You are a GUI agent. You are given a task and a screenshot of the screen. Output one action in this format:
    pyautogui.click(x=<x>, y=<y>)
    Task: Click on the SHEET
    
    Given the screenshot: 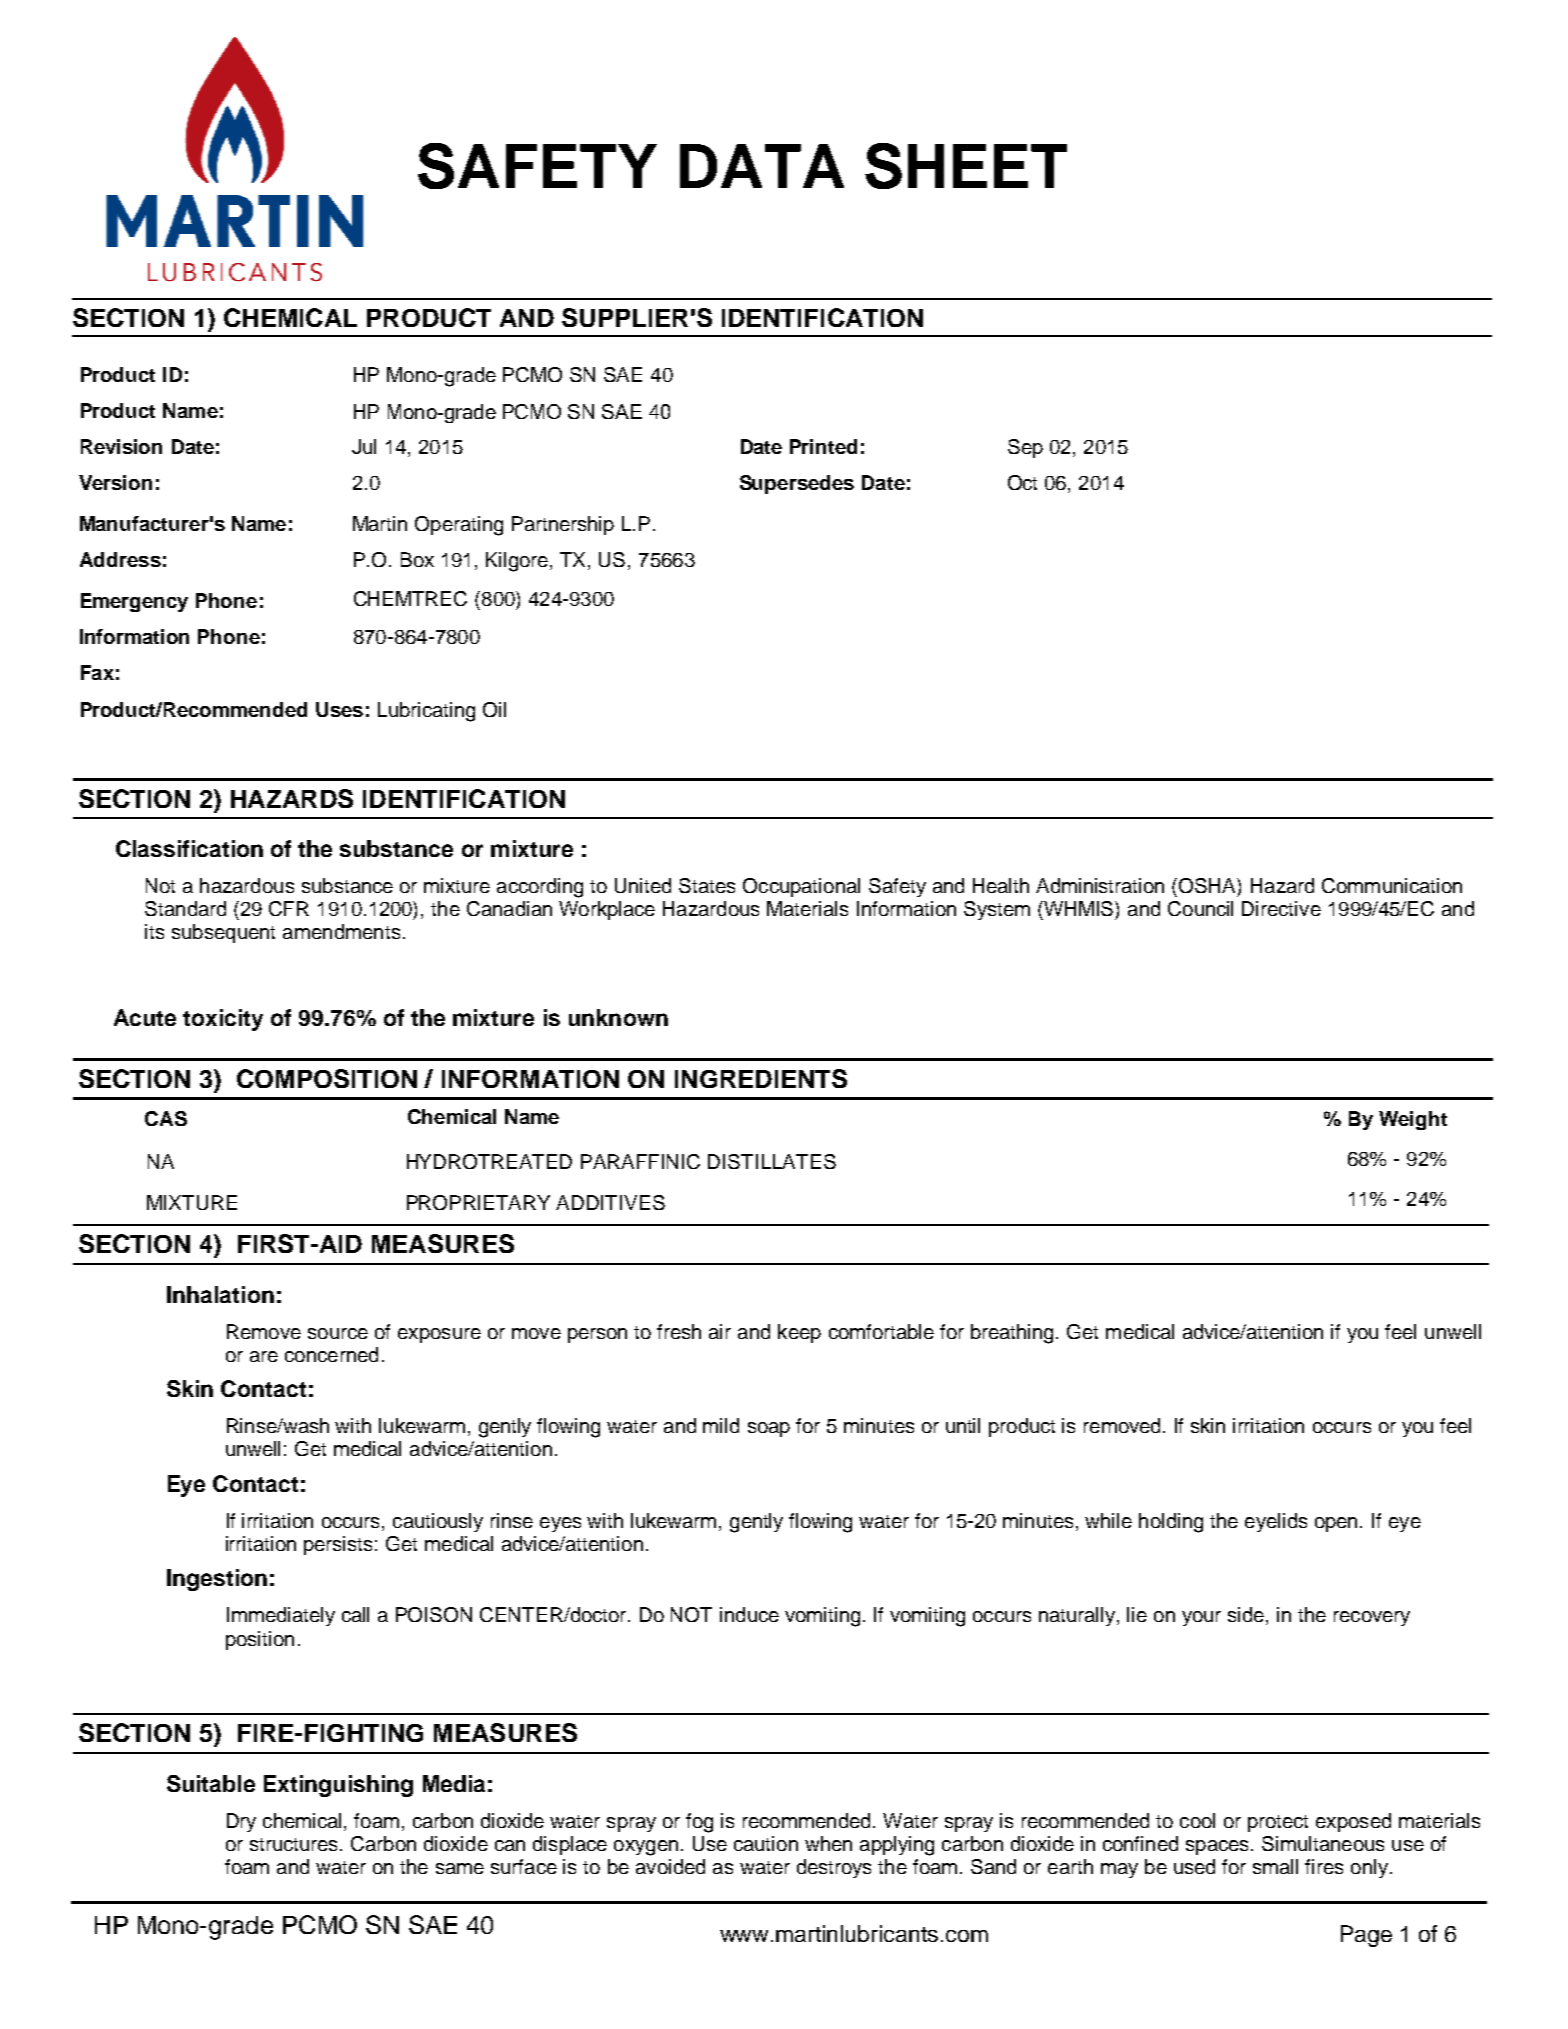 What is the action you would take?
    pyautogui.click(x=966, y=166)
